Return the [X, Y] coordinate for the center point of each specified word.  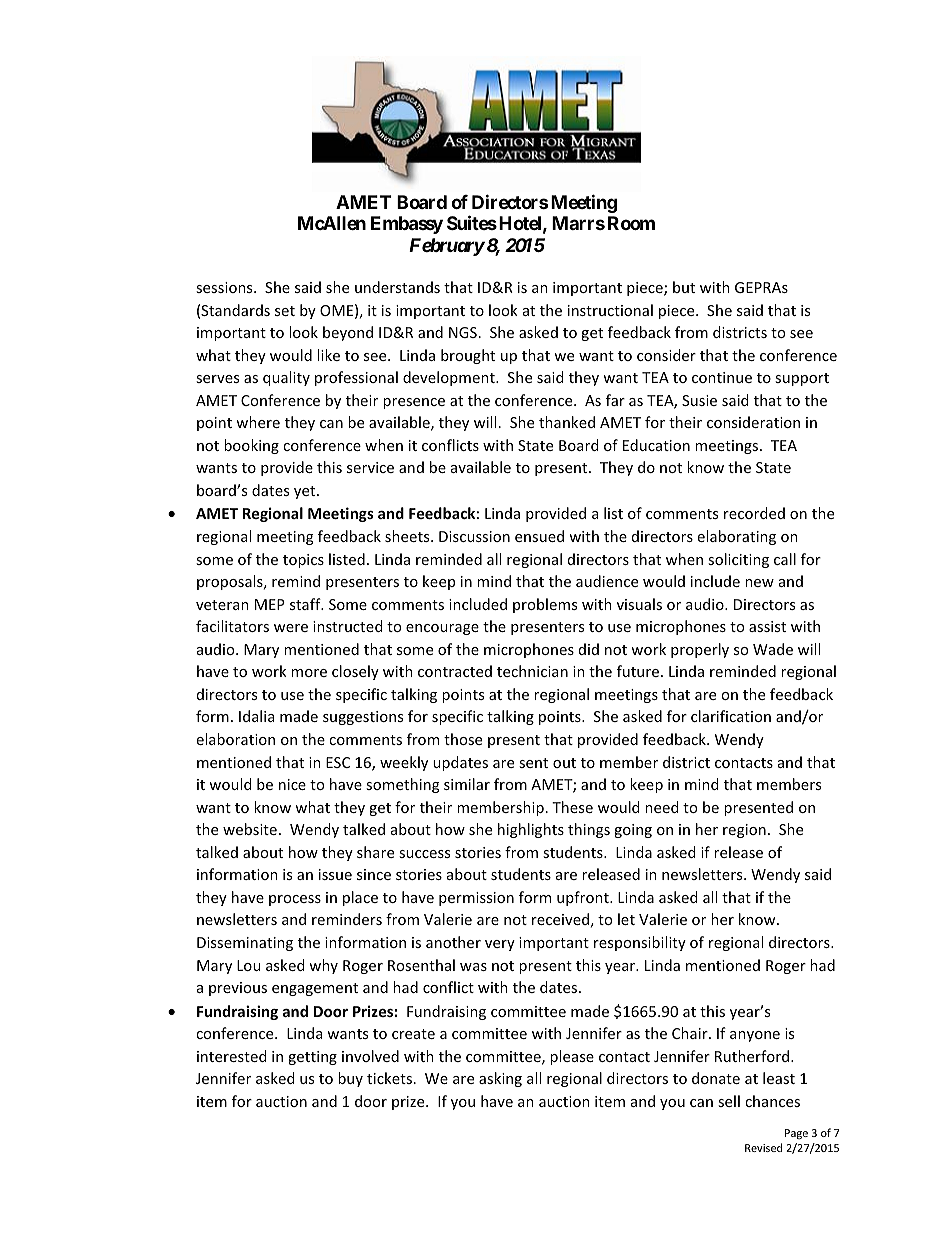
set [285, 311]
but [684, 287]
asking [500, 1079]
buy [350, 1079]
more [309, 673]
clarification [731, 716]
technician [532, 671]
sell [729, 1101]
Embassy [407, 225]
